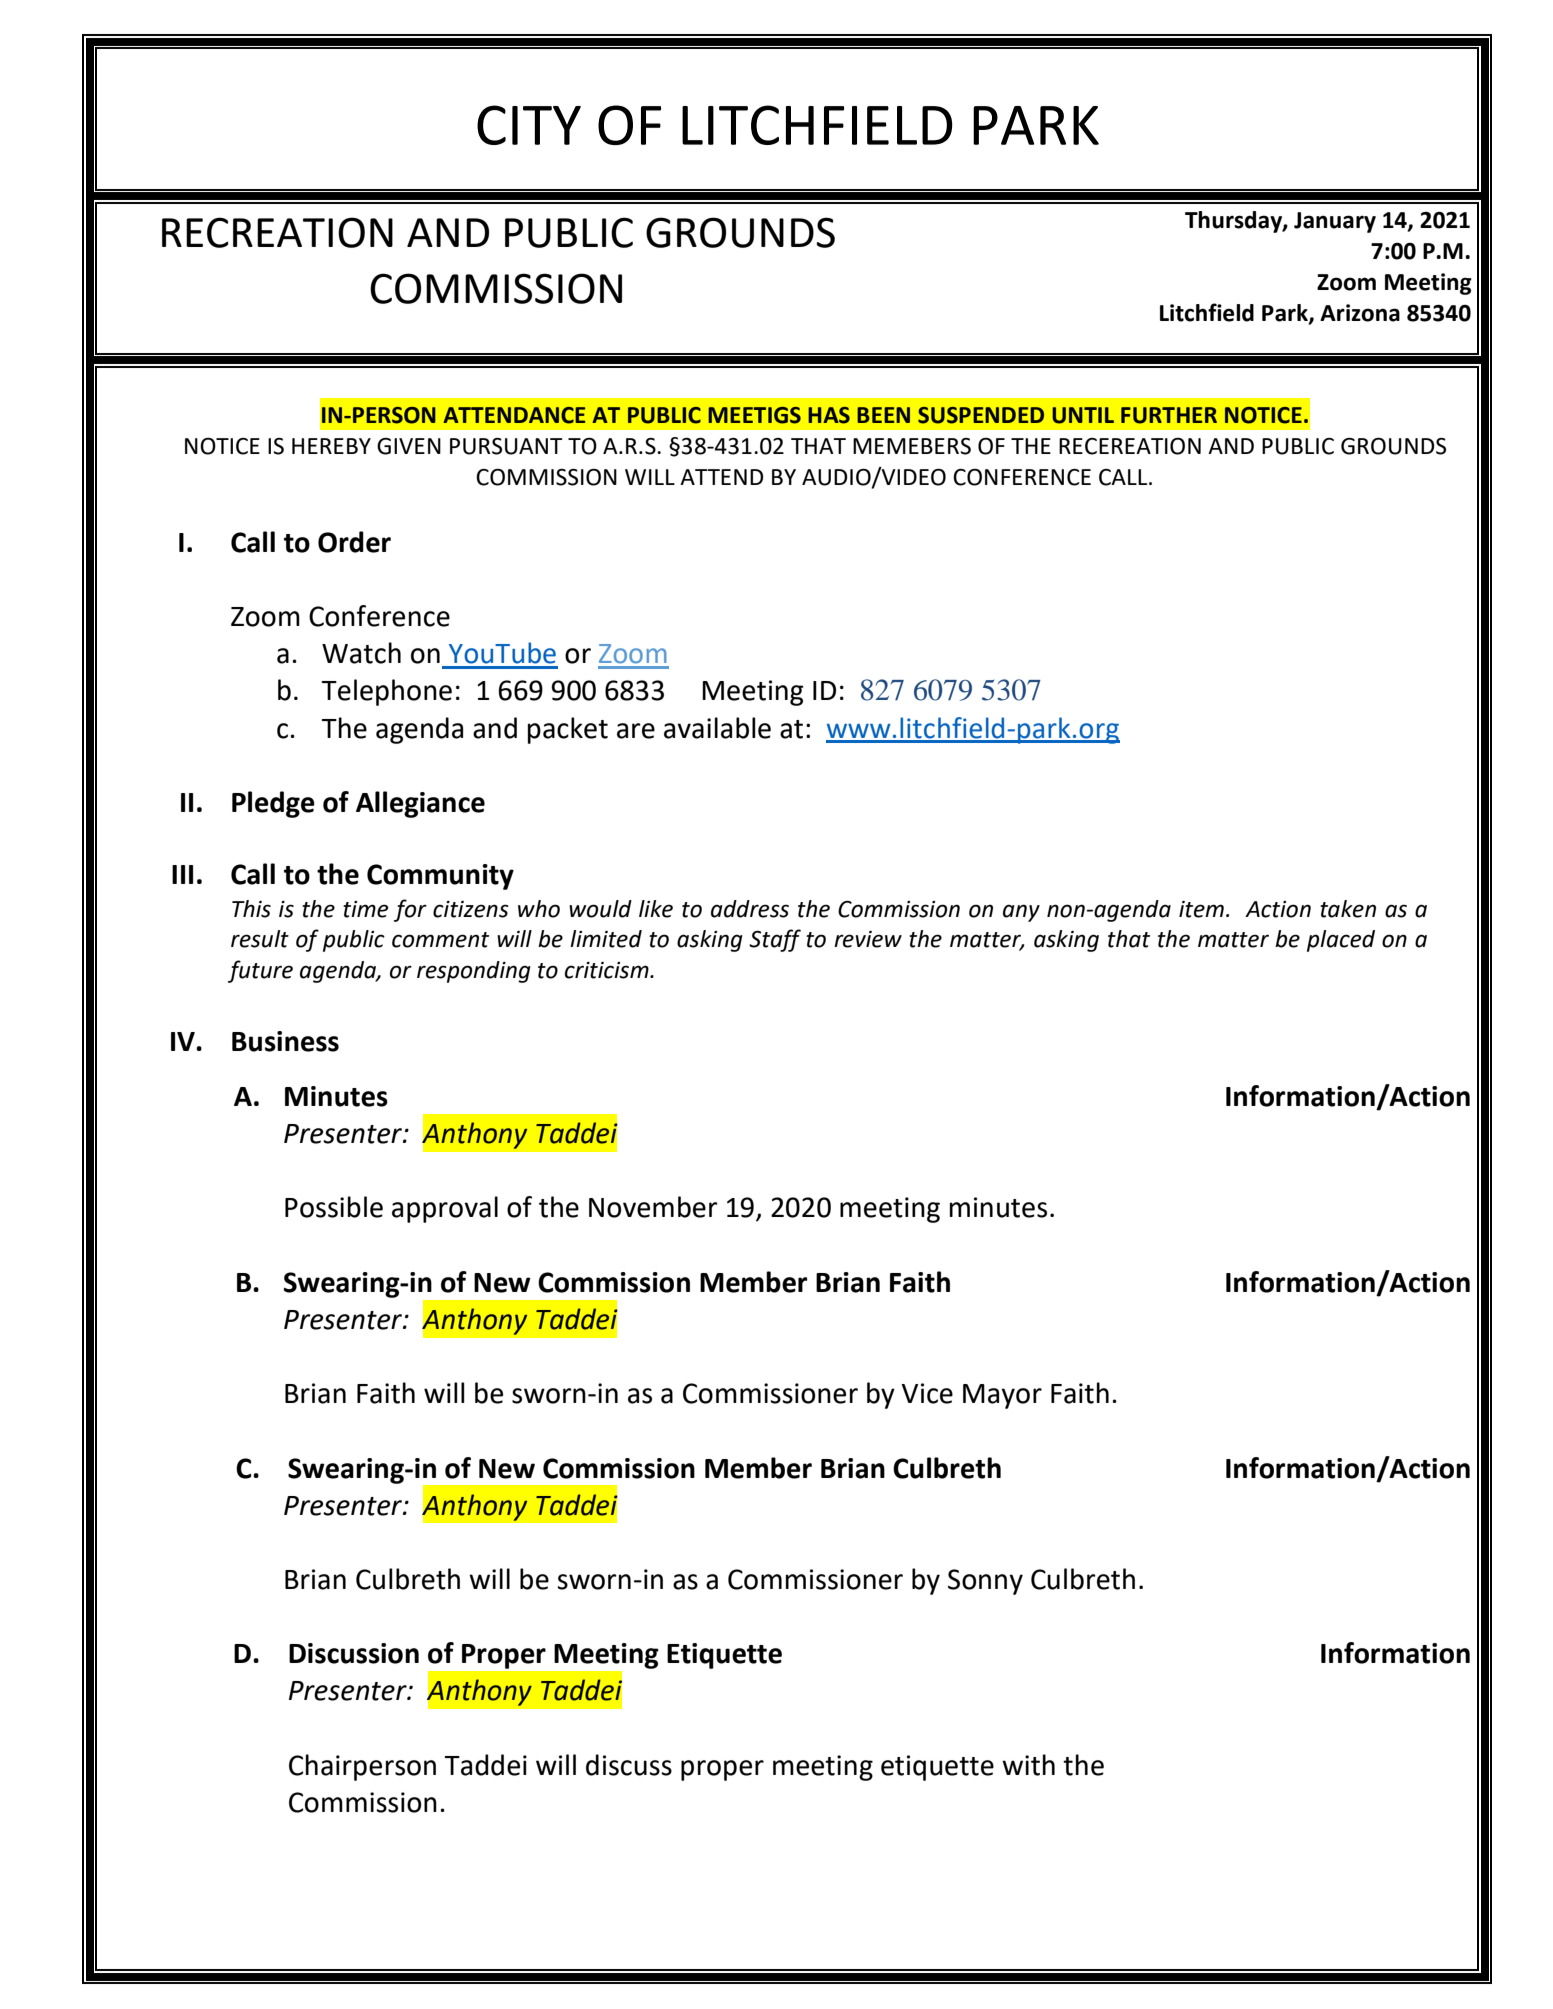 The width and height of the page is (1553, 2009). Describe the element at coordinates (927, 1393) in the page. I see `Vice` at that location.
